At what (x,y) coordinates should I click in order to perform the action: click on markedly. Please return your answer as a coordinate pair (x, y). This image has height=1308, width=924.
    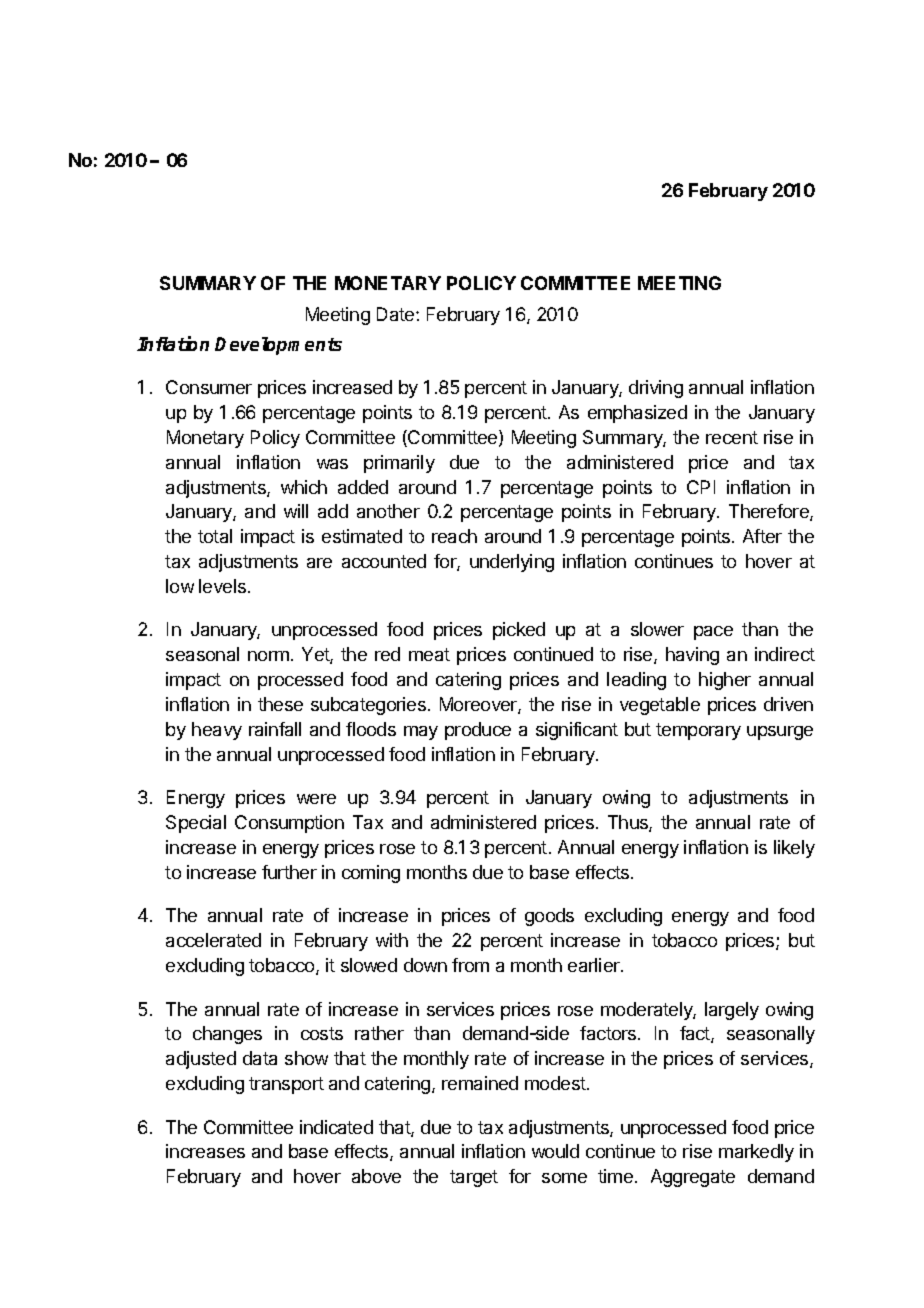
    Looking at the image, I should click on (756, 1153).
